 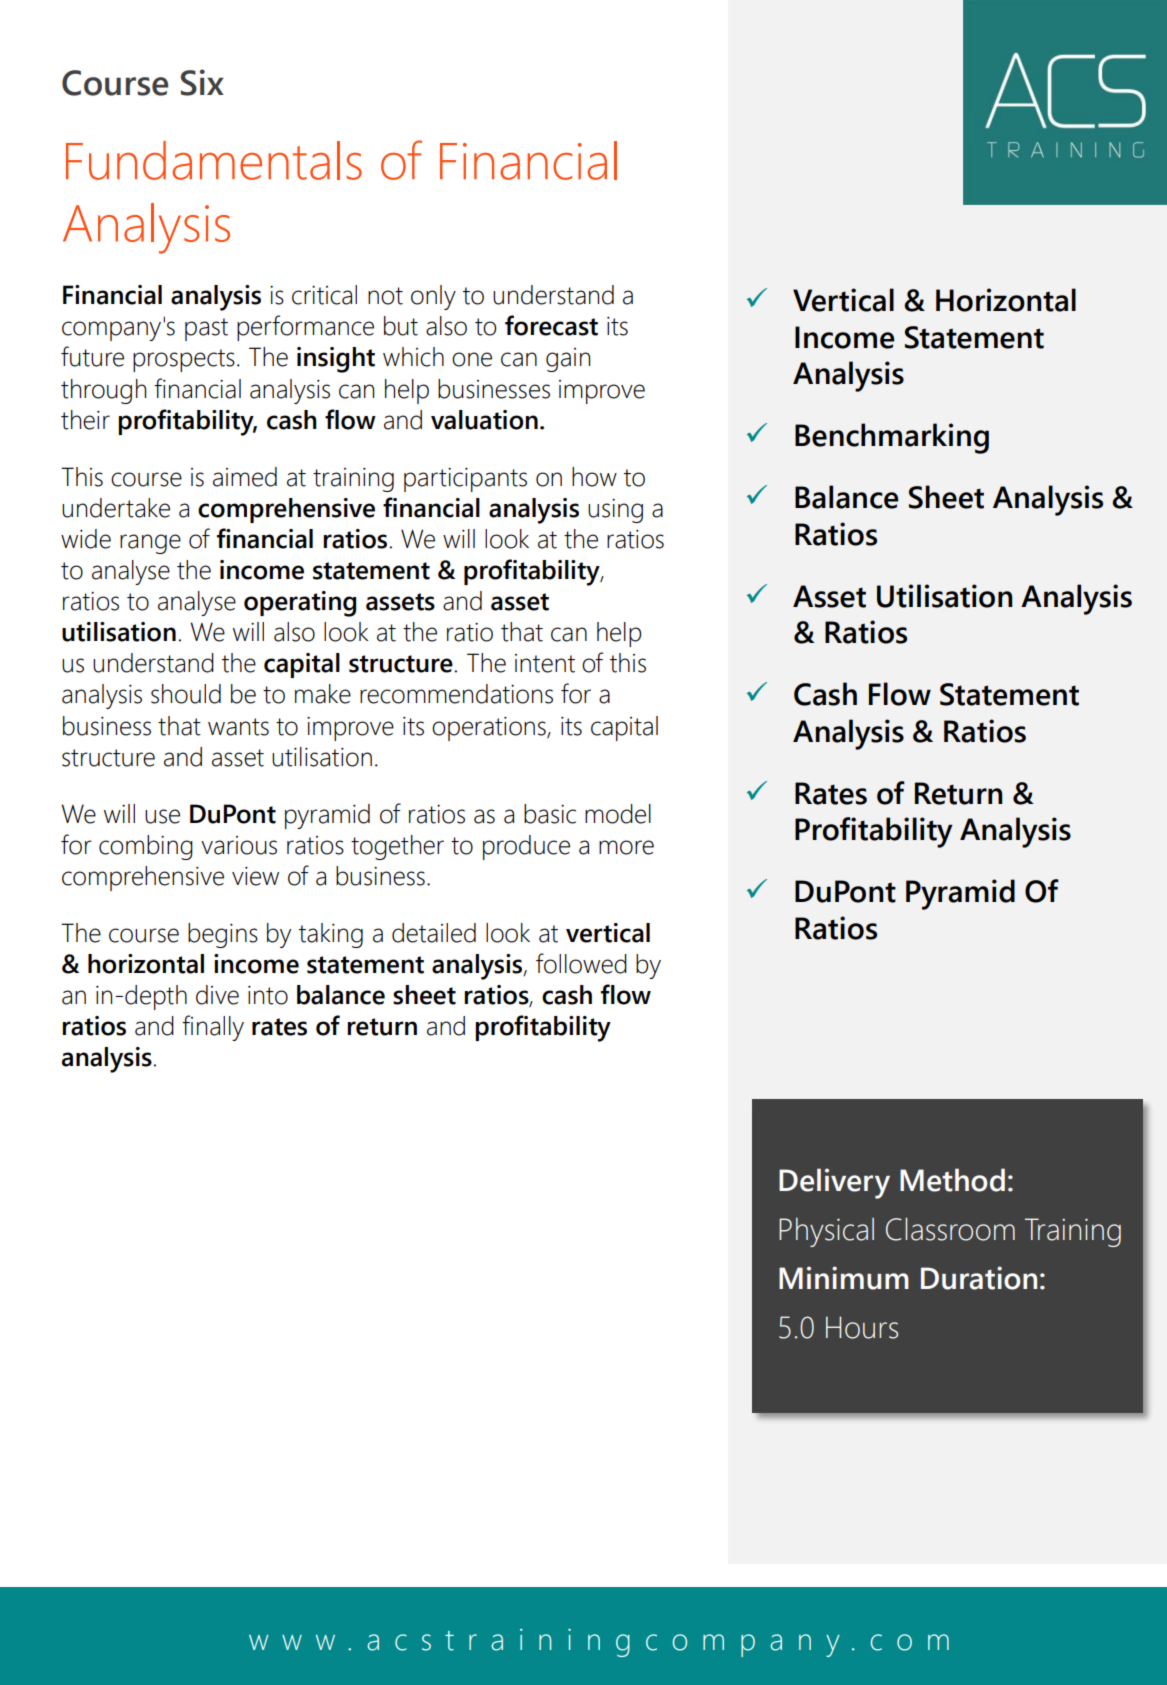 I want to click on intent, so click(x=545, y=663).
